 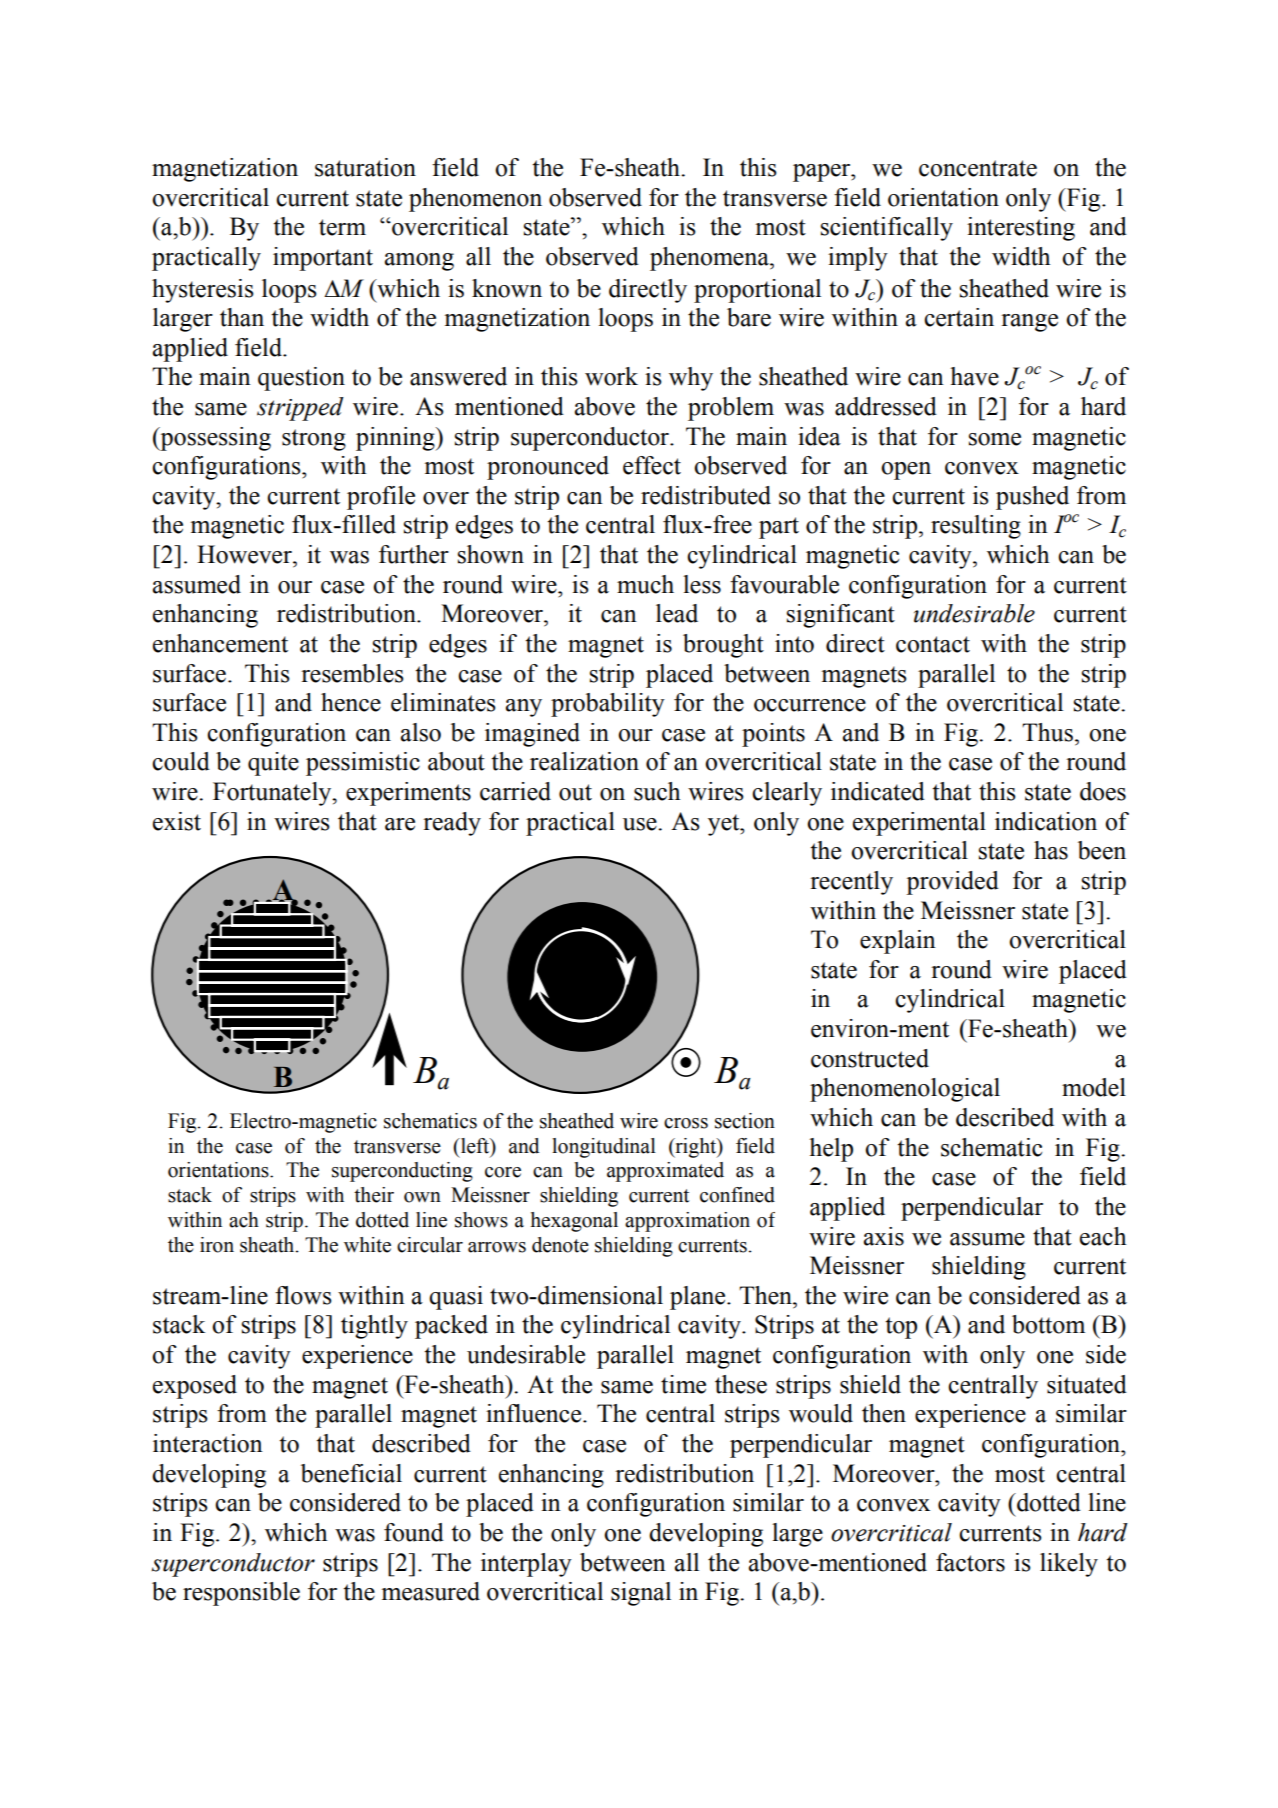 I want to click on plane, so click(x=699, y=1298).
